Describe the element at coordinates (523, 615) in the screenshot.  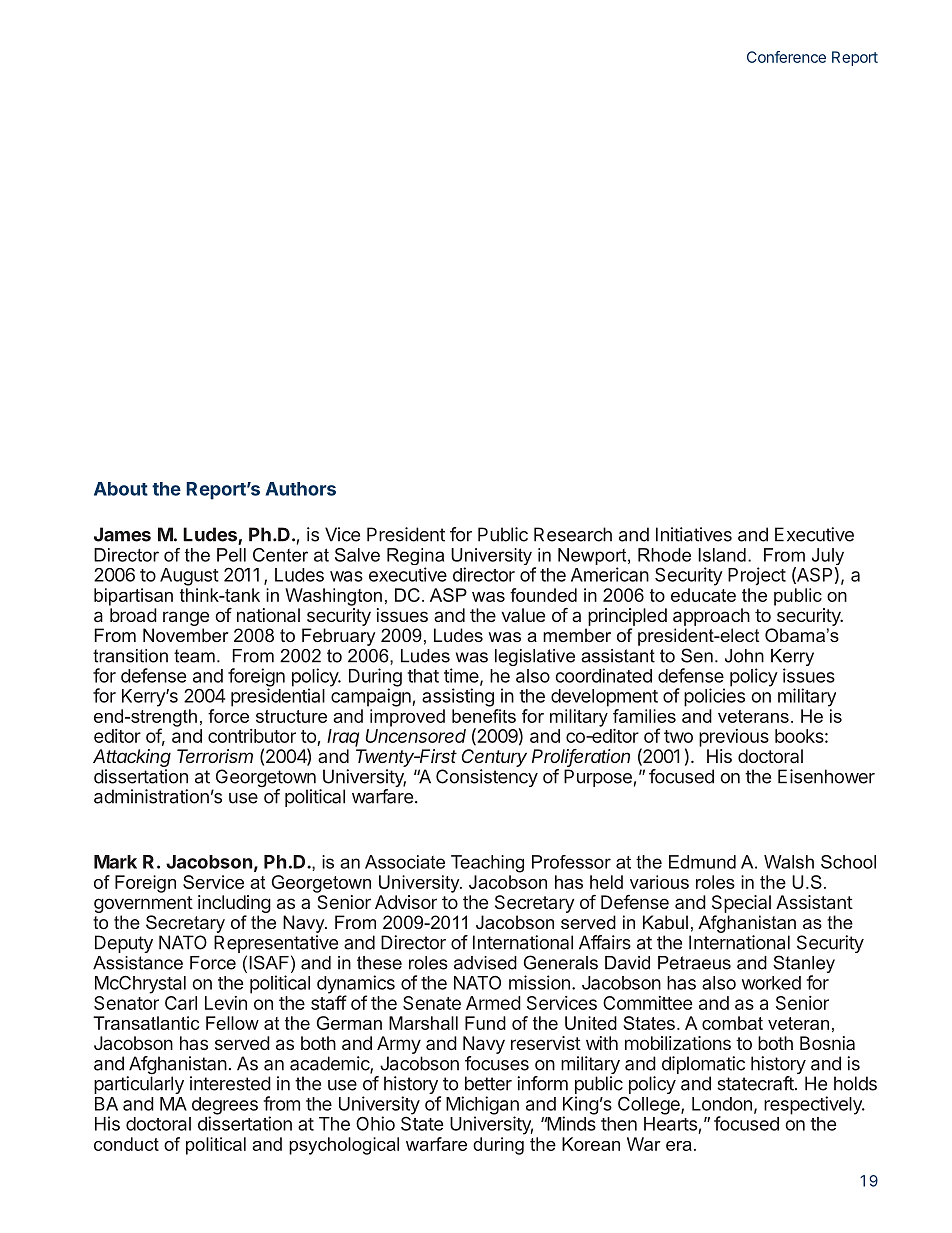
I see `value` at that location.
